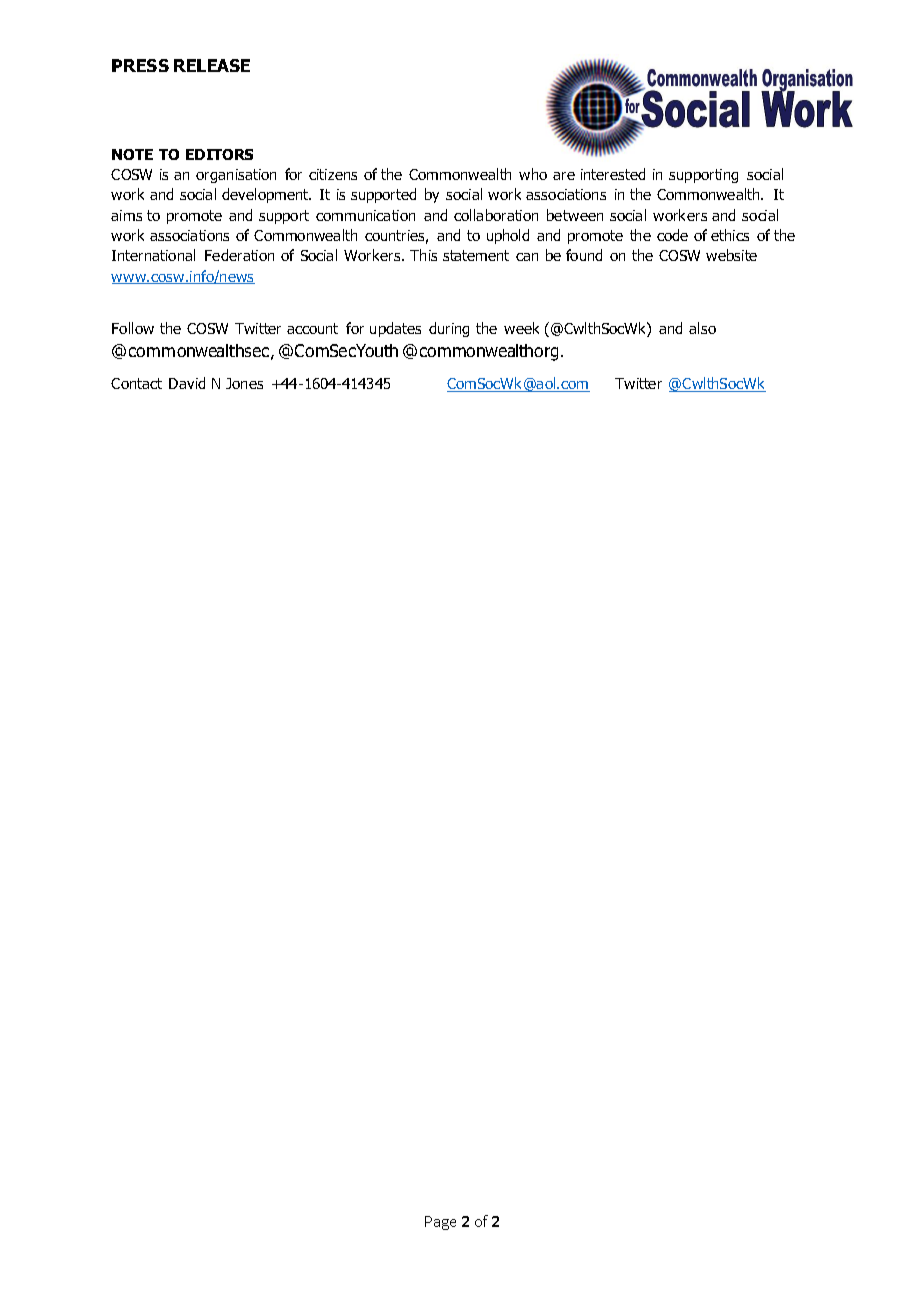 This screenshot has height=1308, width=924. Describe the element at coordinates (702, 328) in the screenshot. I see `also` at that location.
